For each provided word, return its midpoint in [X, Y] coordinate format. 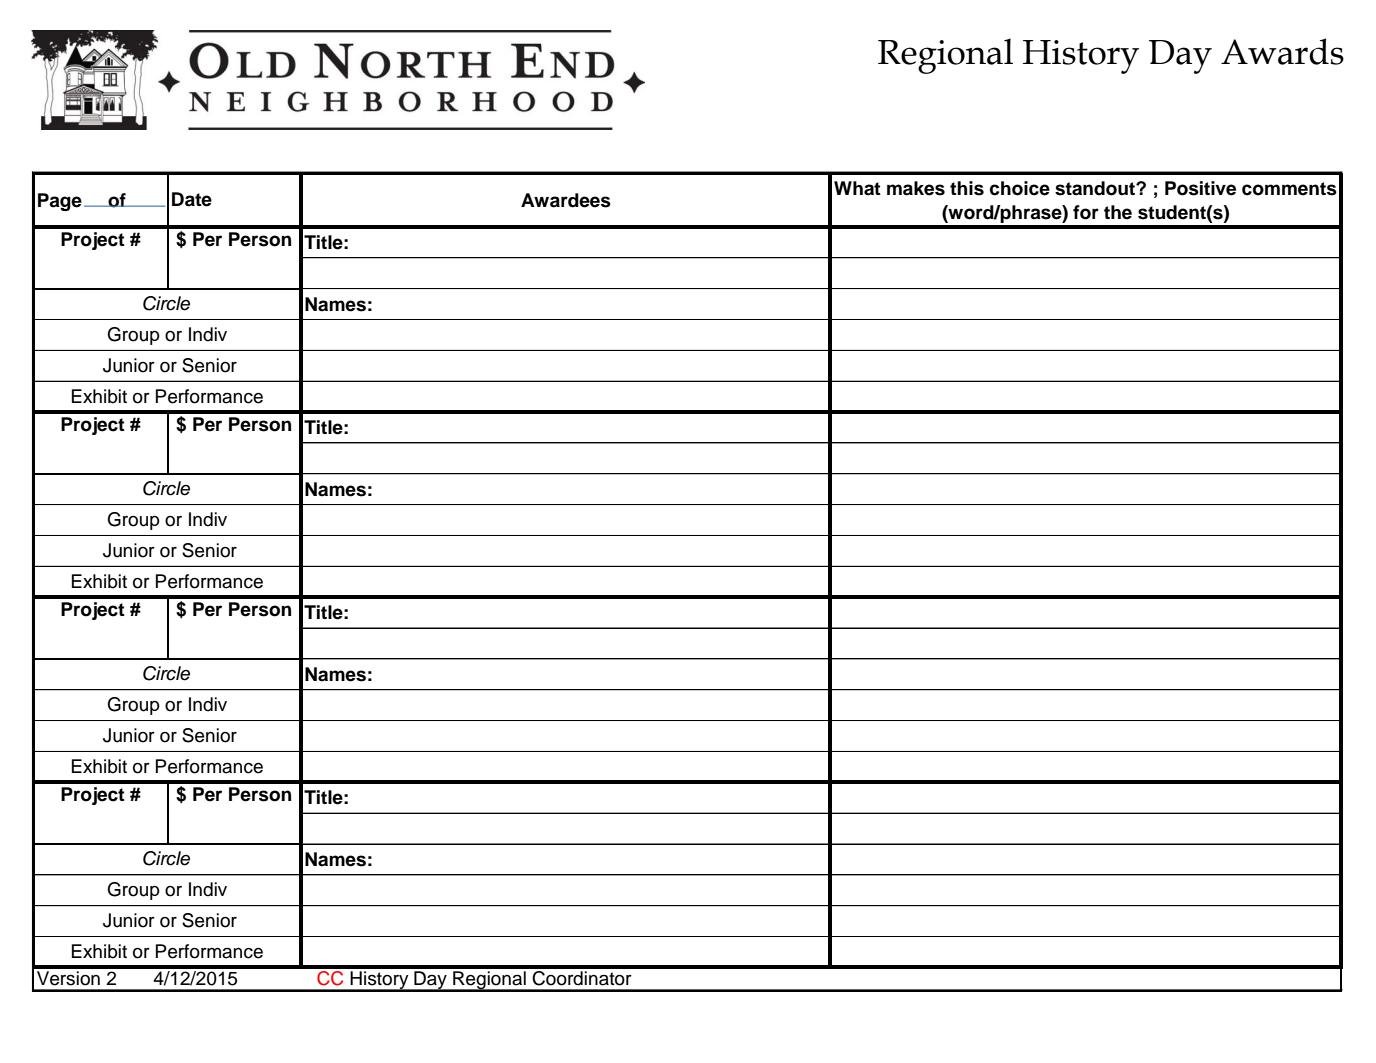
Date [192, 199]
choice [1020, 188]
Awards [1282, 51]
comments [1289, 189]
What [857, 188]
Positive [1200, 188]
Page [60, 202]
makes [916, 188]
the [1118, 212]
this [967, 188]
